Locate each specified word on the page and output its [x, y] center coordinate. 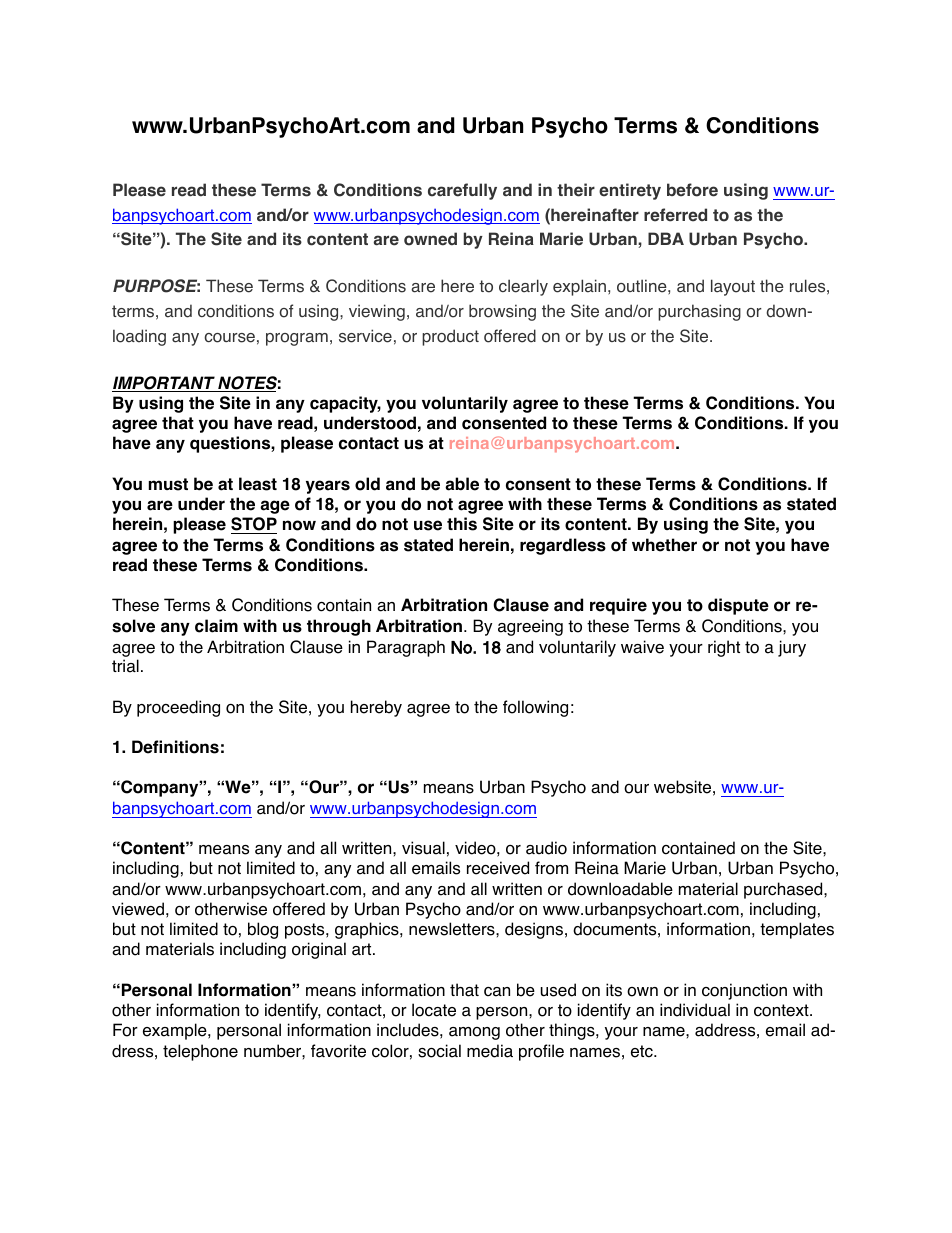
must [168, 484]
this [462, 524]
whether [664, 545]
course [229, 338]
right [724, 648]
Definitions [175, 747]
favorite [338, 1051]
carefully [462, 191]
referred [675, 215]
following [535, 708]
